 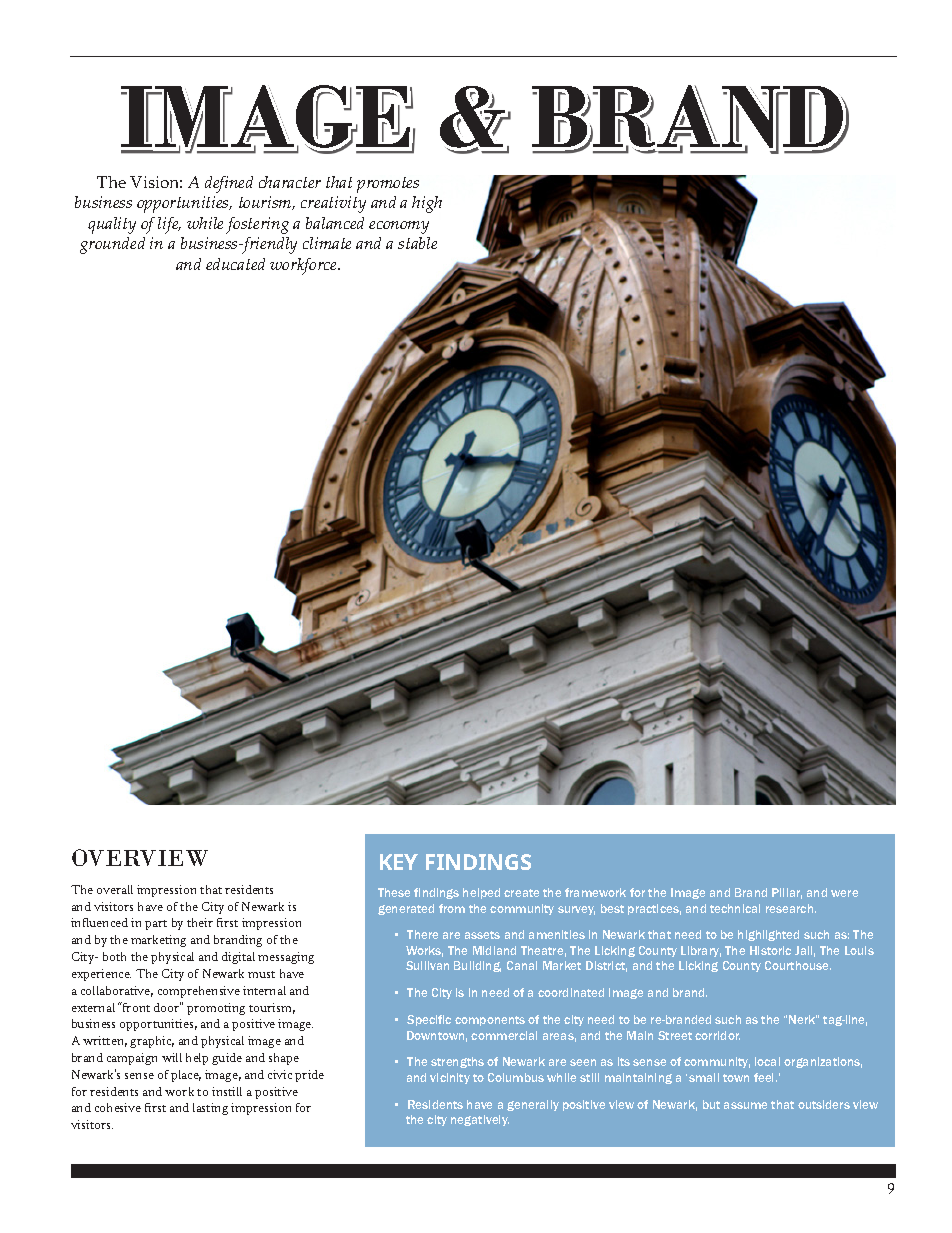 What do you see at coordinates (335, 223) in the image?
I see `balanced` at bounding box center [335, 223].
